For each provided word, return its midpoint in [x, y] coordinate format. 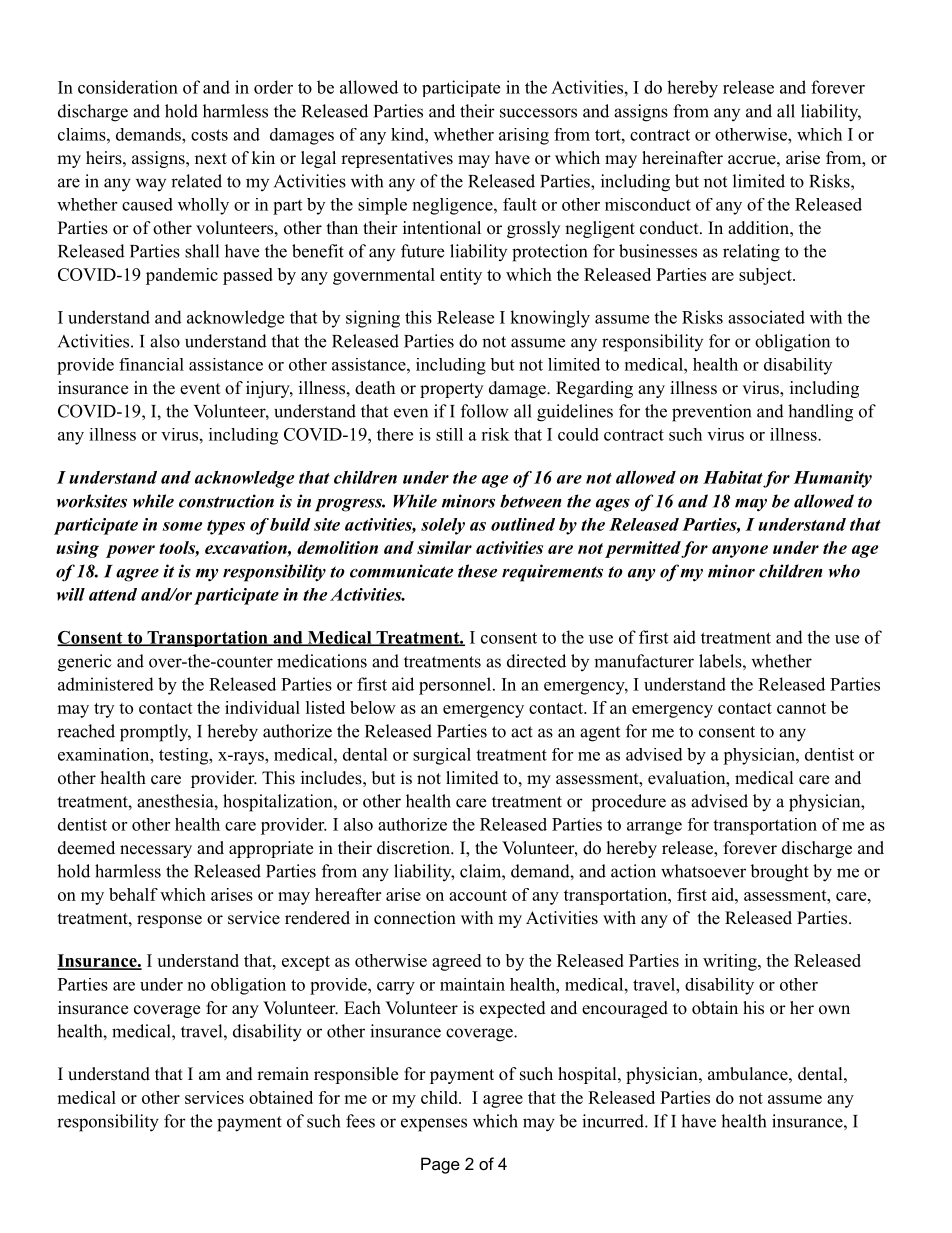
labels [720, 661]
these [477, 571]
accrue [752, 160]
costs [209, 135]
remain [283, 1074]
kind [408, 134]
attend [113, 594]
